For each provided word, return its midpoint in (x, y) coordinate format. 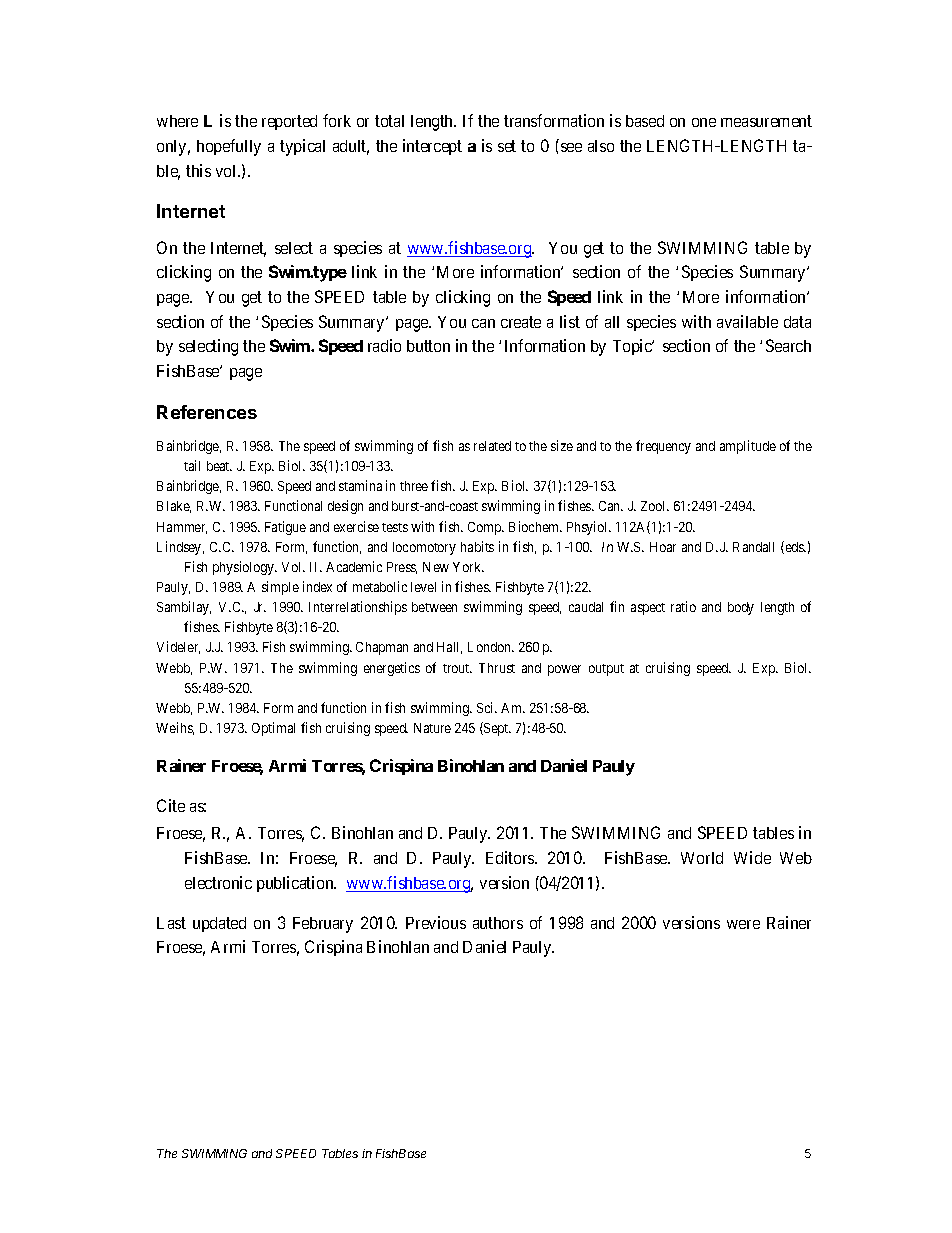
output (606, 670)
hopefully (229, 147)
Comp (486, 528)
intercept (432, 147)
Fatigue (285, 528)
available (747, 321)
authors (498, 923)
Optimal (273, 729)
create (521, 322)
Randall (753, 547)
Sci (487, 707)
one (704, 122)
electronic (218, 882)
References (207, 412)
